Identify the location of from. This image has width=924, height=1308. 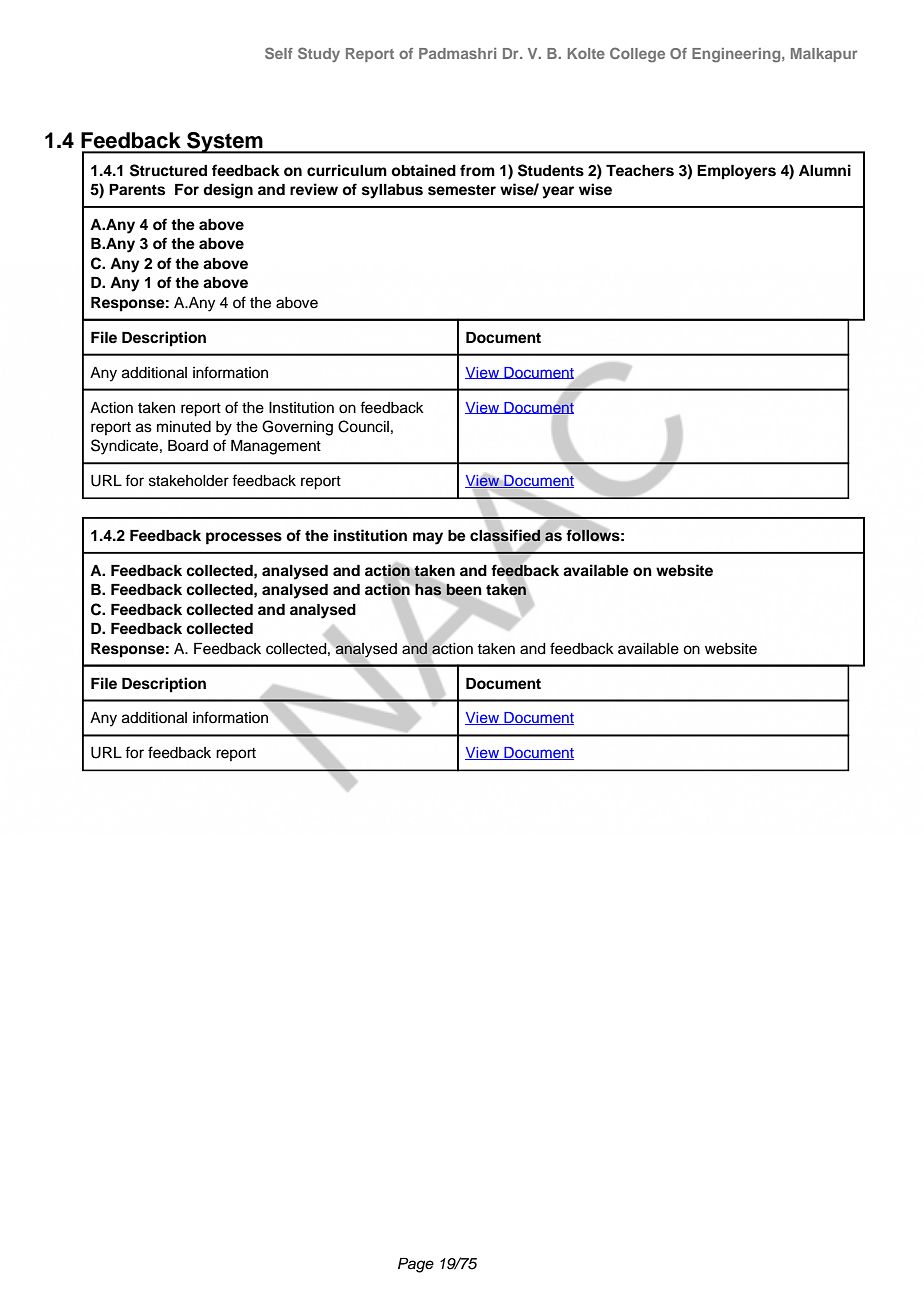
(477, 170).
